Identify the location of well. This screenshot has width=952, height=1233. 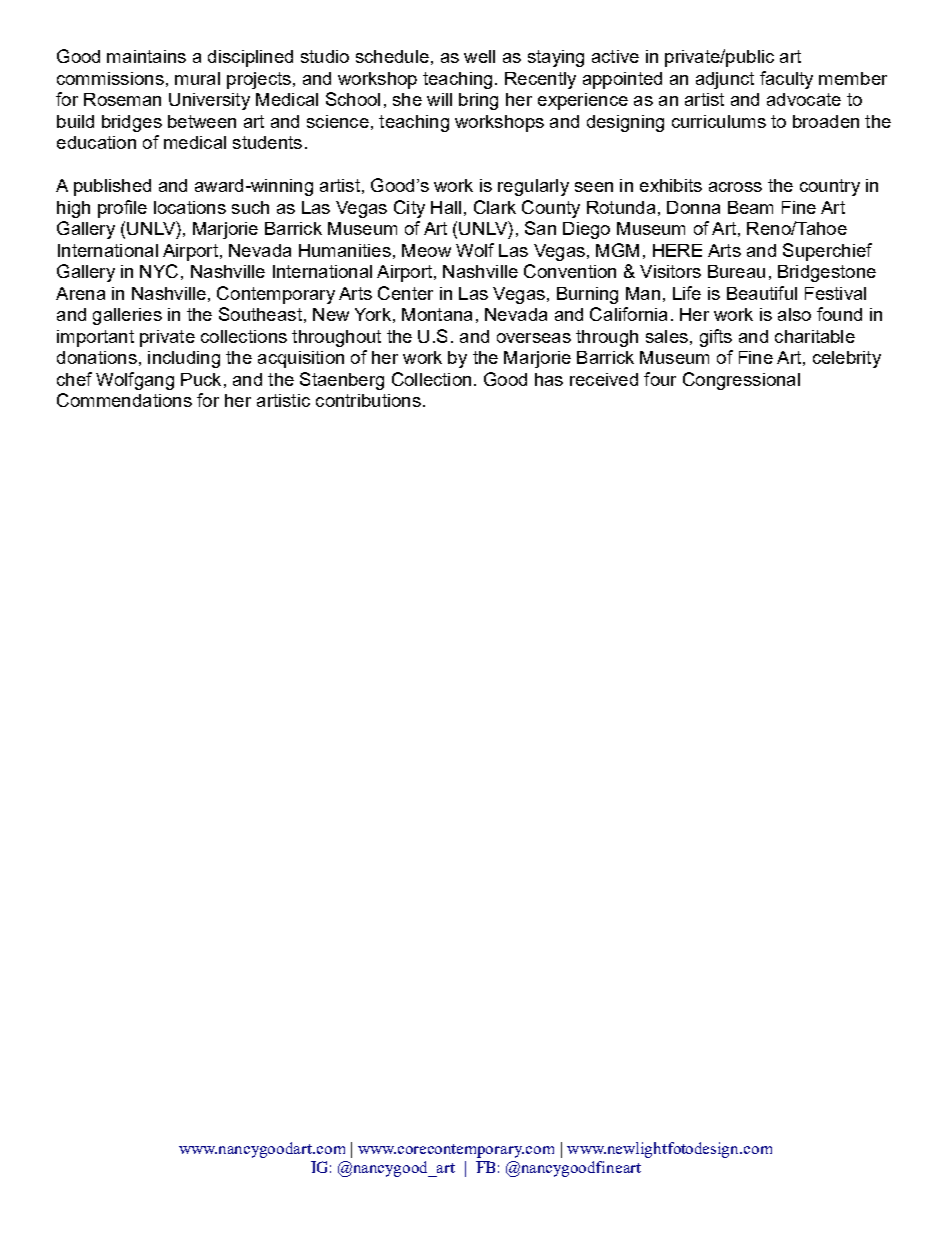
(479, 56).
